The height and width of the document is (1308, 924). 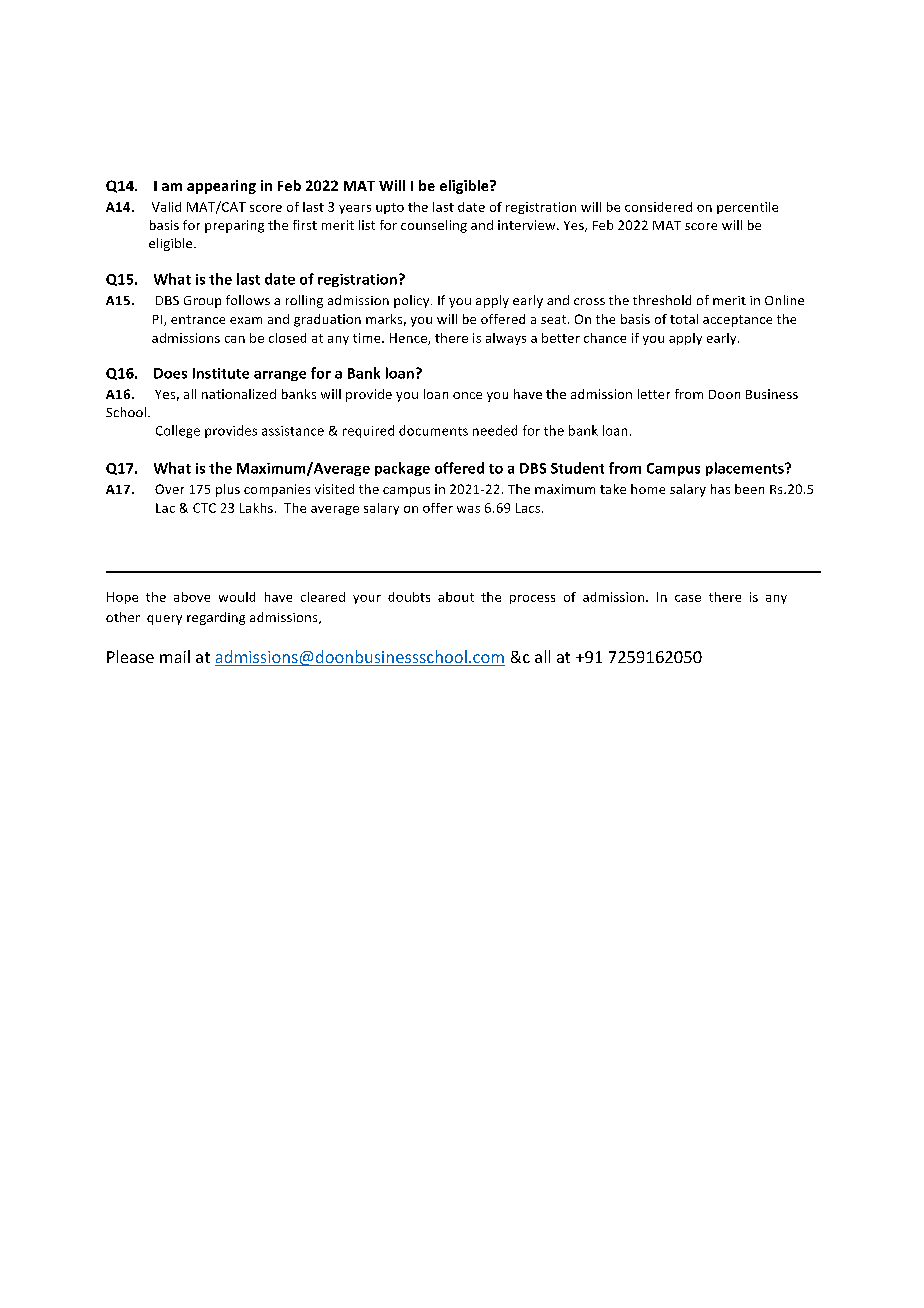 What do you see at coordinates (433, 430) in the document?
I see `documents` at bounding box center [433, 430].
